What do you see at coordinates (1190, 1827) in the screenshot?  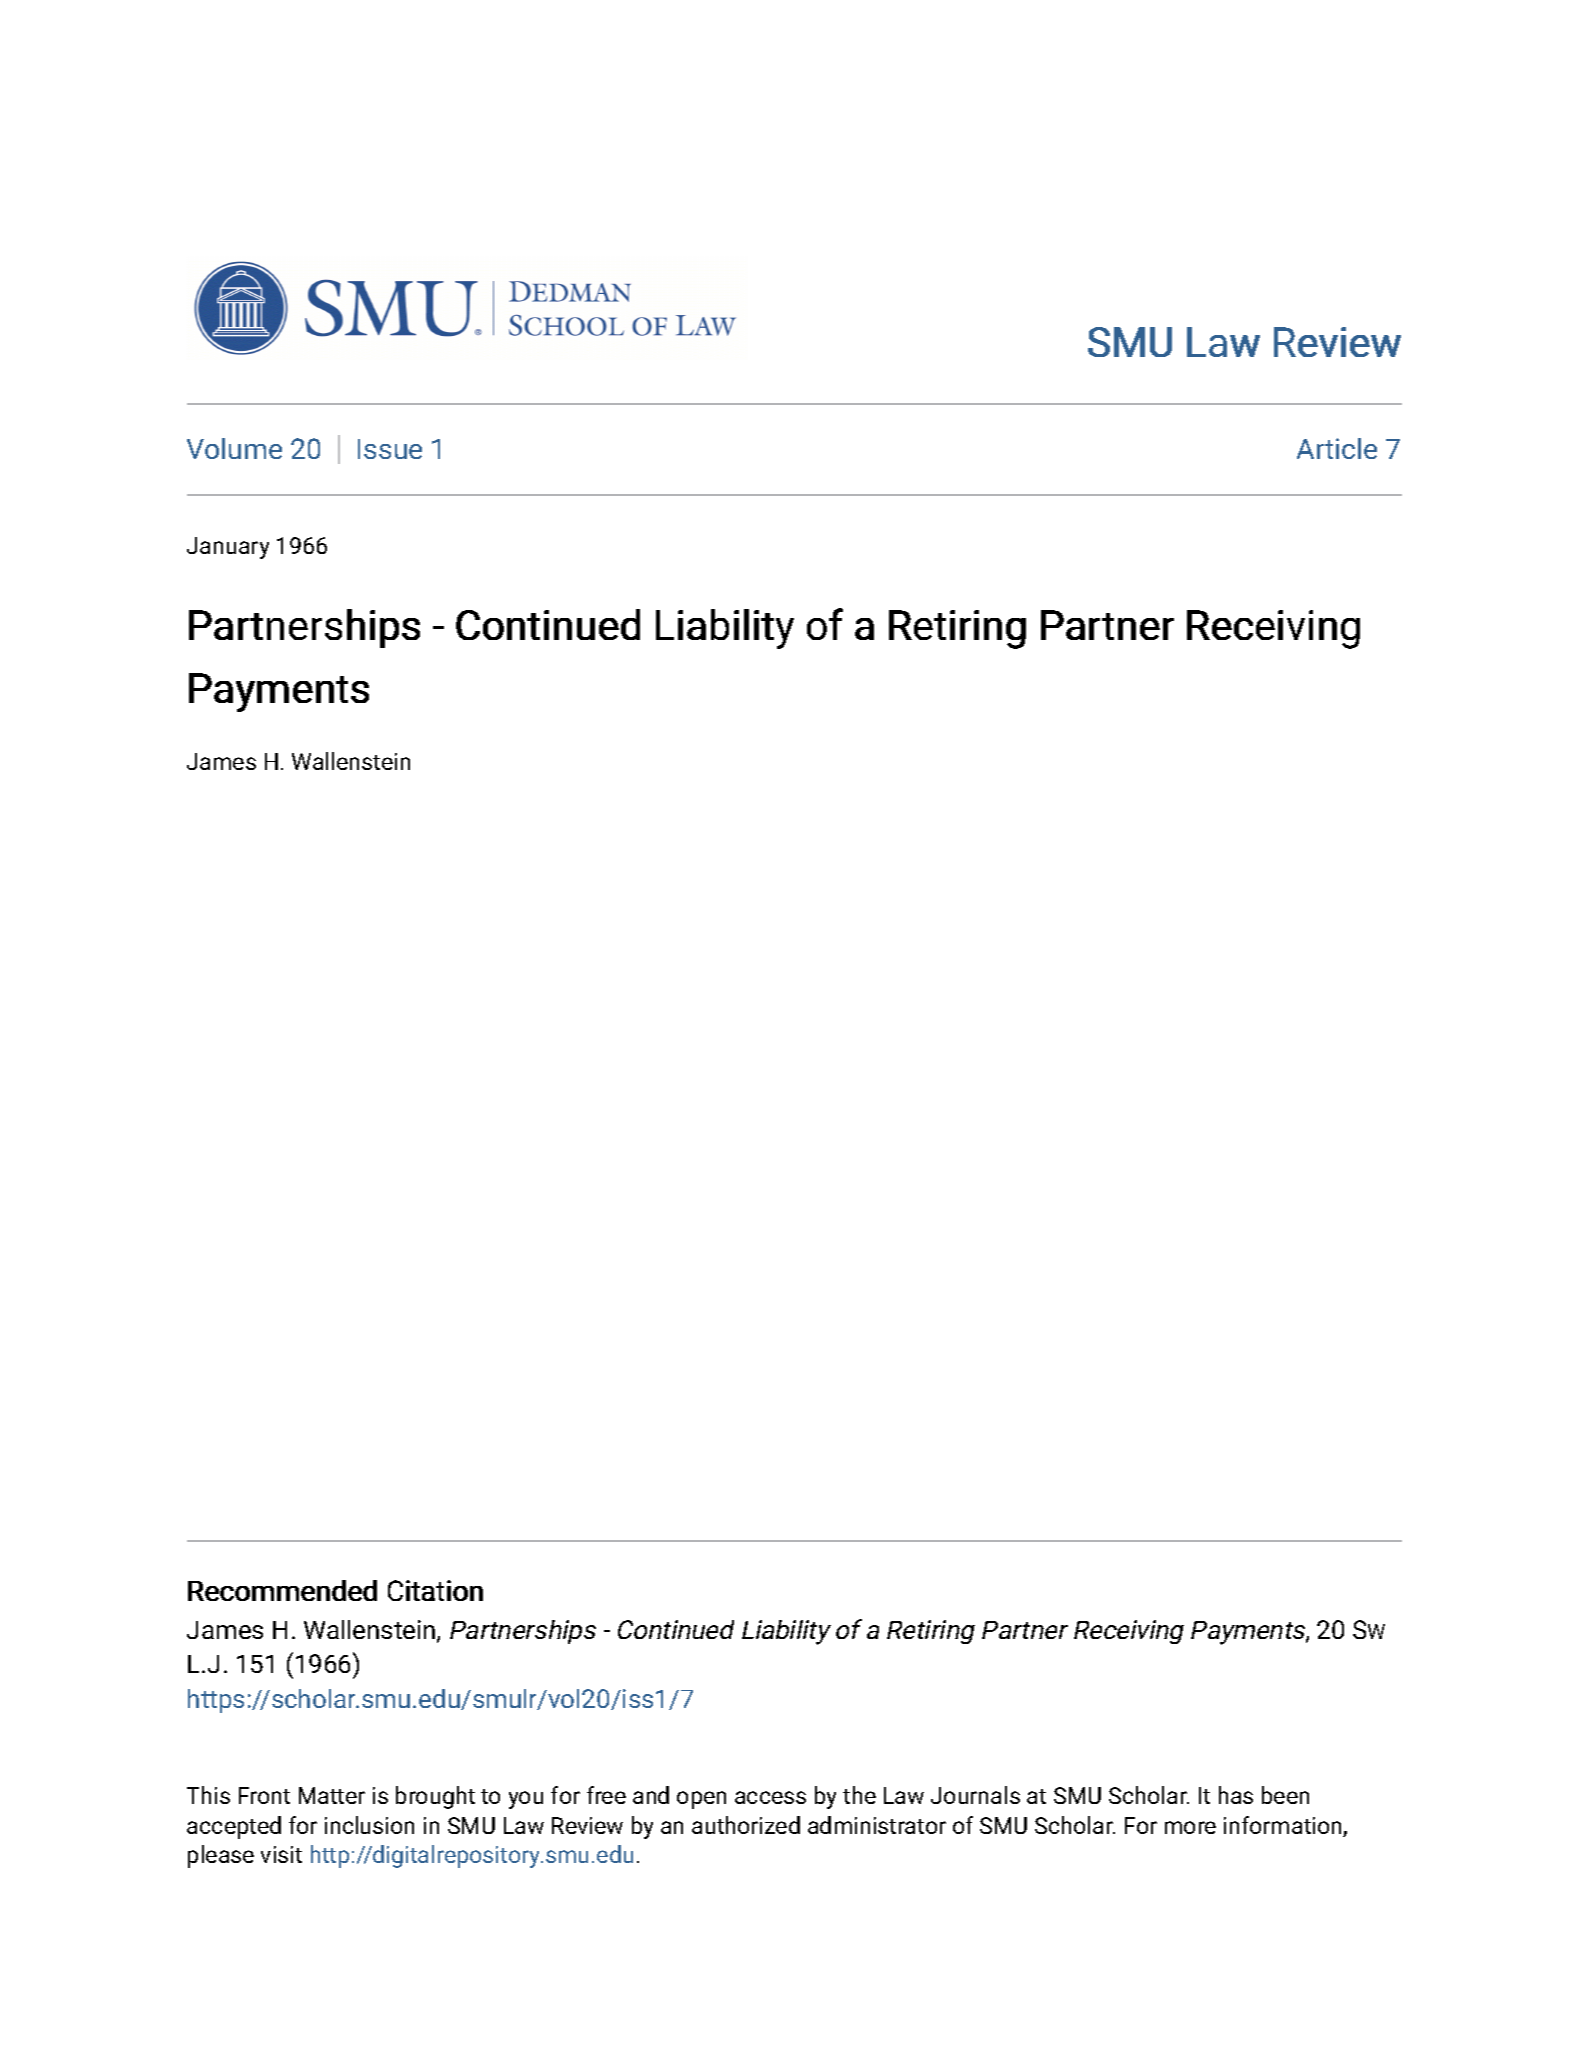 I see `more` at bounding box center [1190, 1827].
